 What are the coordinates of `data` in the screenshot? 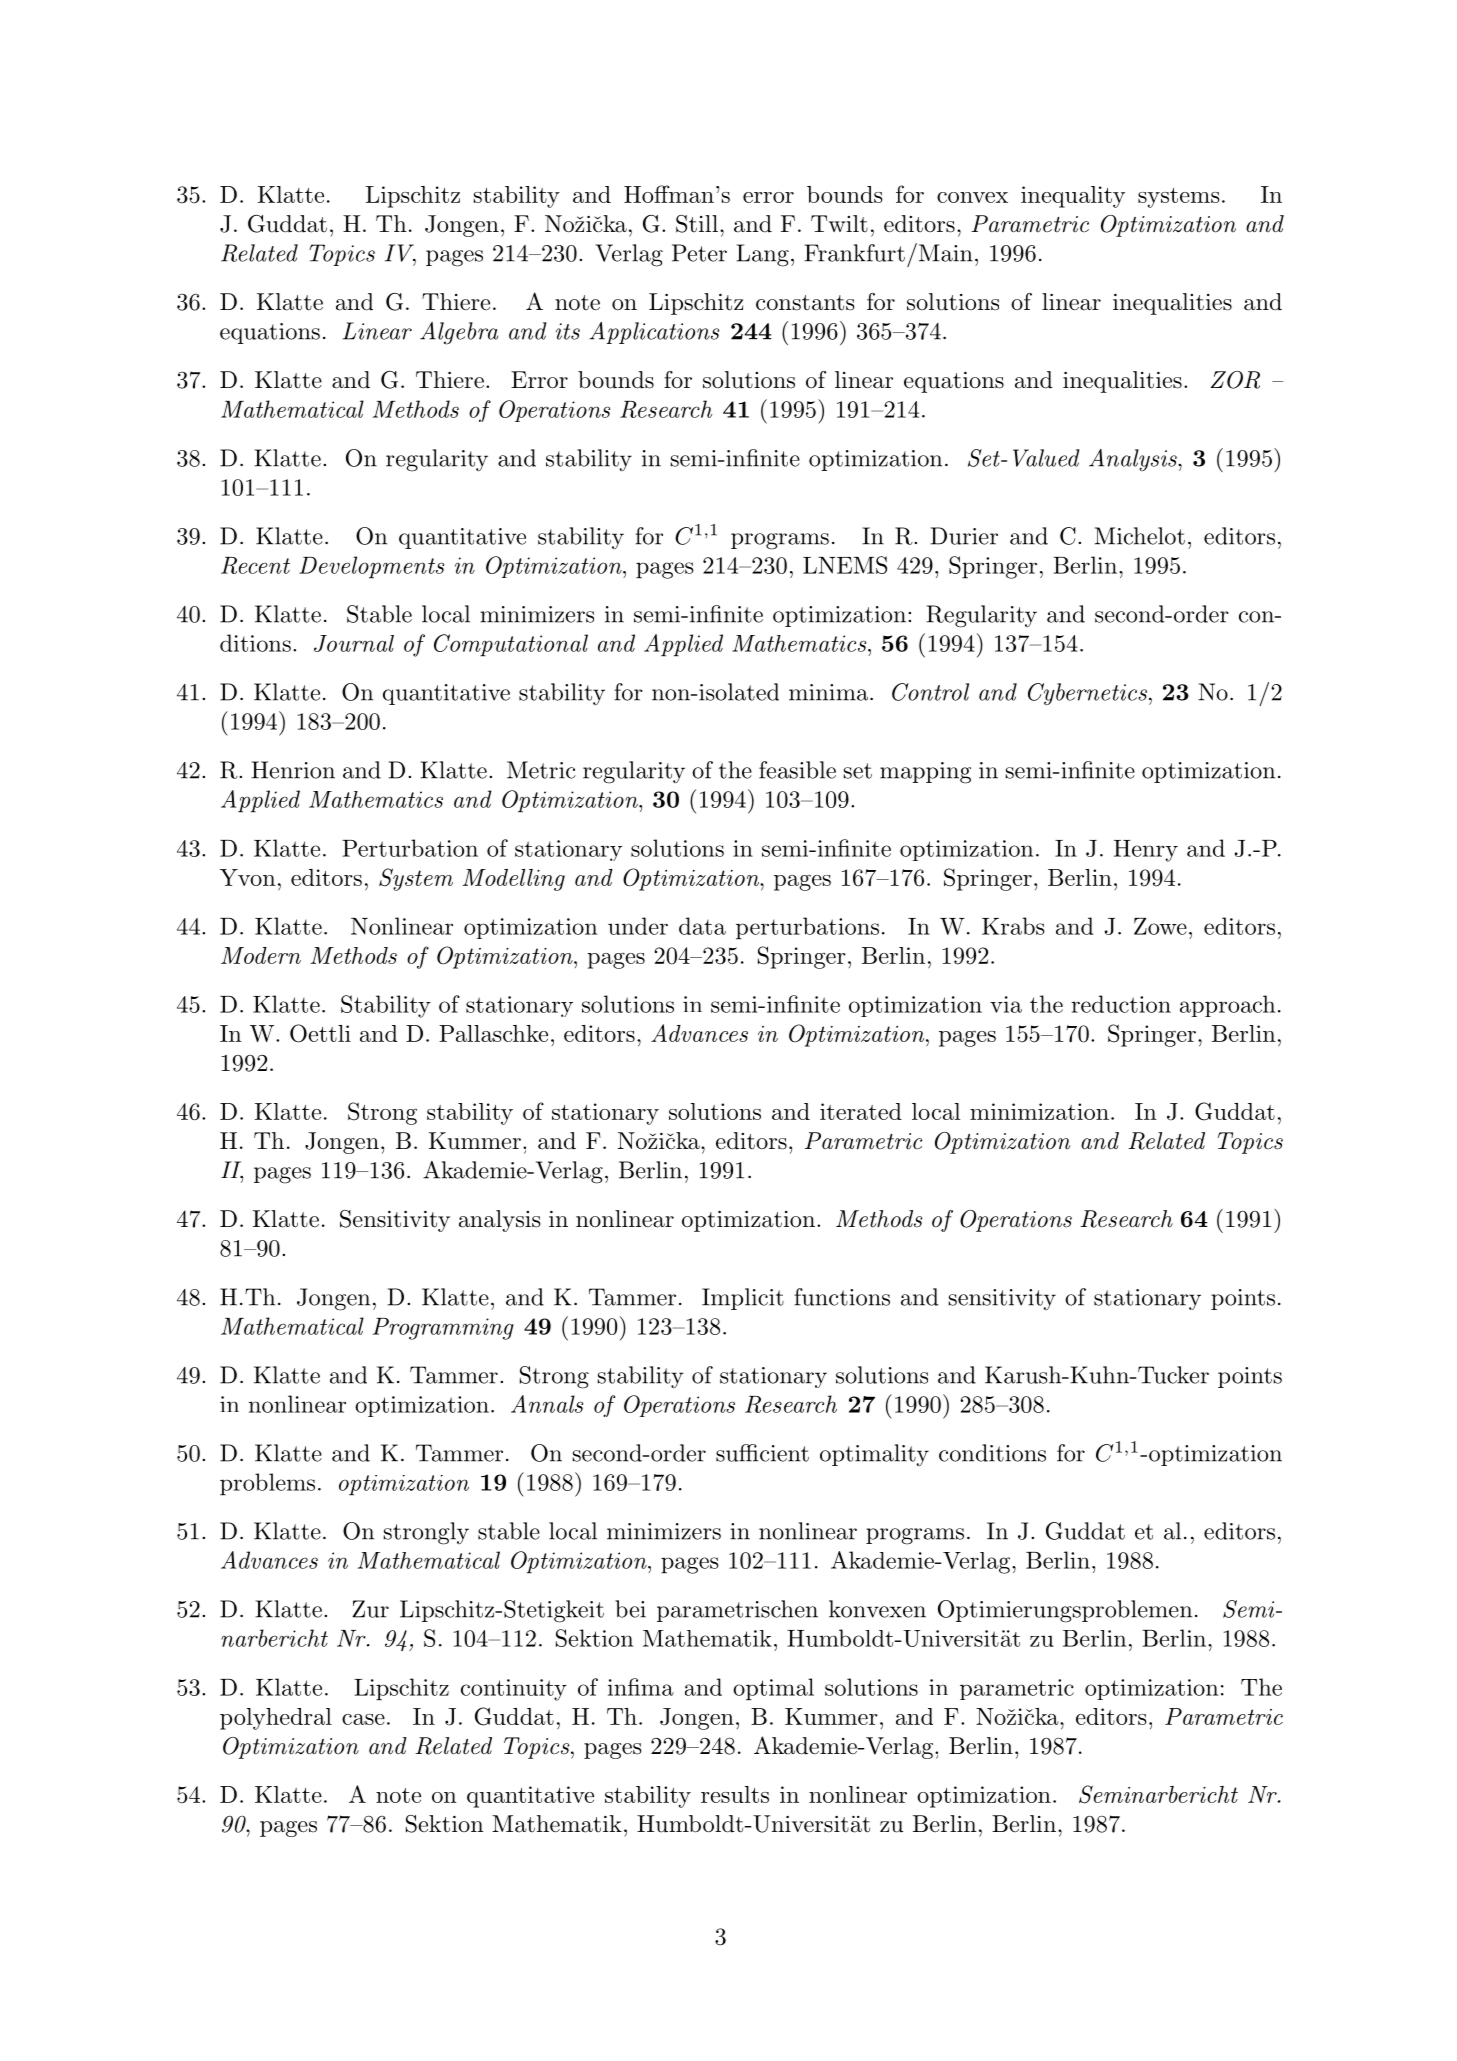 It's located at (702, 926).
